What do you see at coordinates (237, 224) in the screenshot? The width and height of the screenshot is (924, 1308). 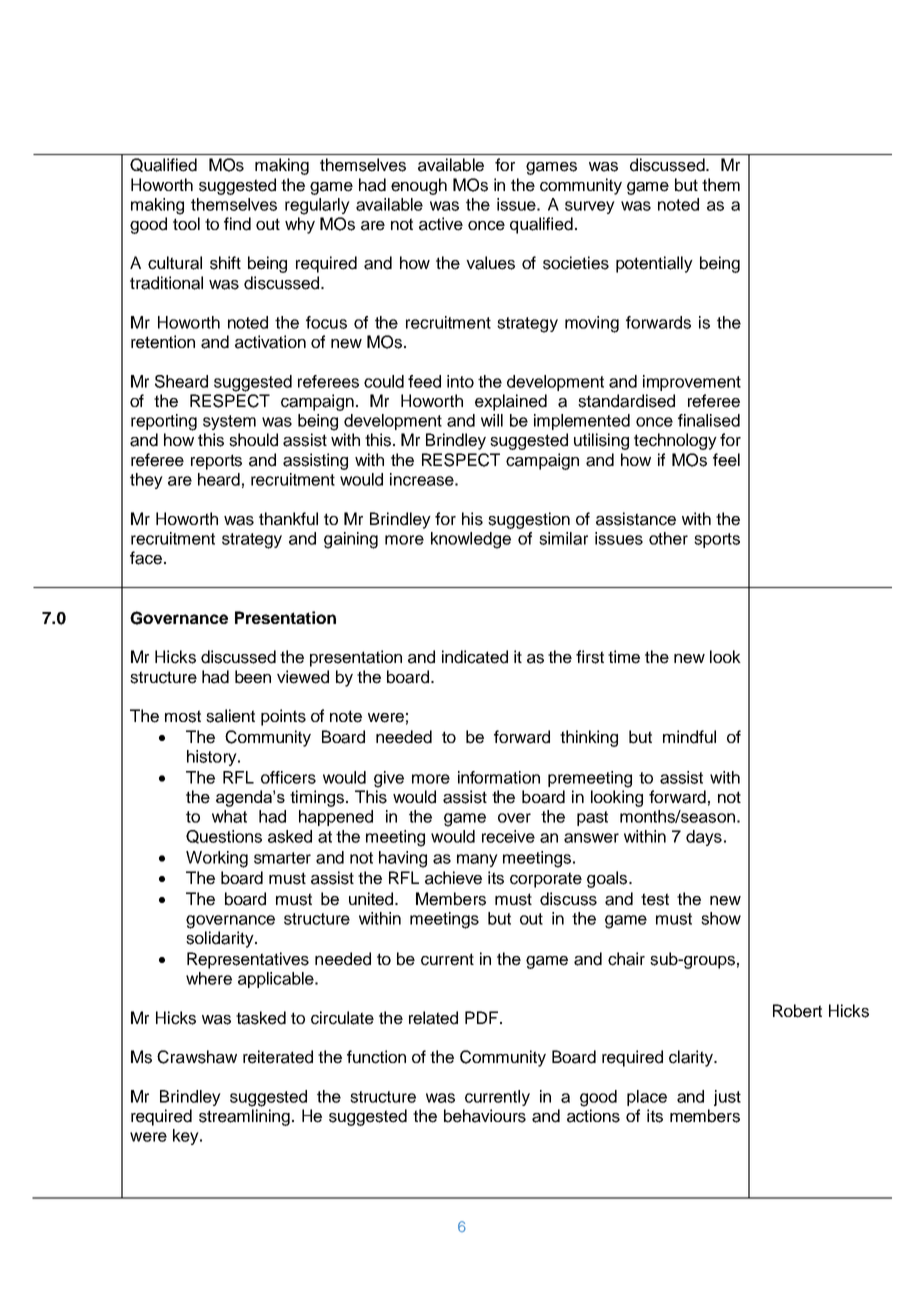 I see `find` at bounding box center [237, 224].
